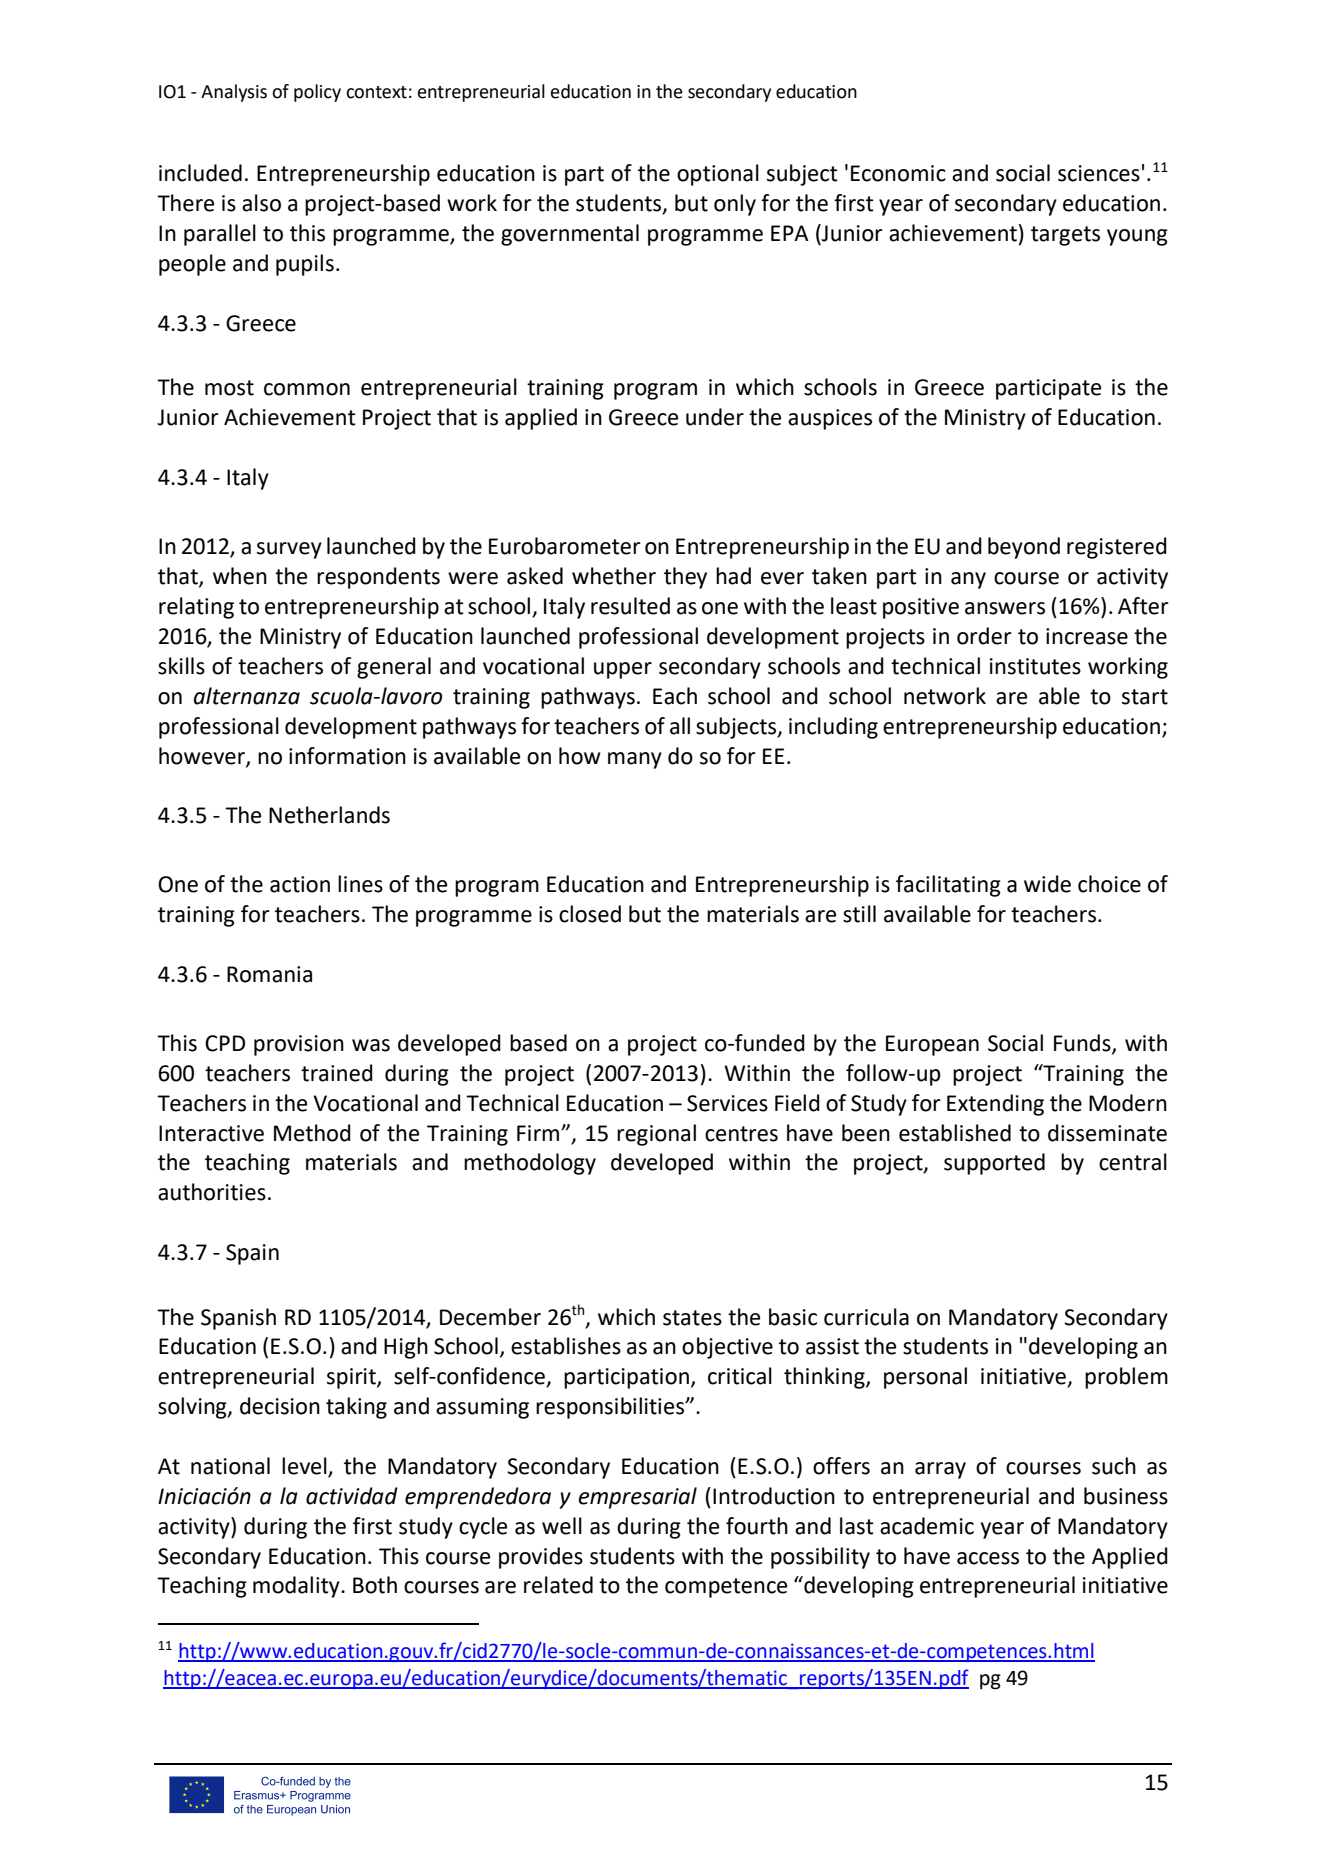  I want to click on supported, so click(994, 1164).
